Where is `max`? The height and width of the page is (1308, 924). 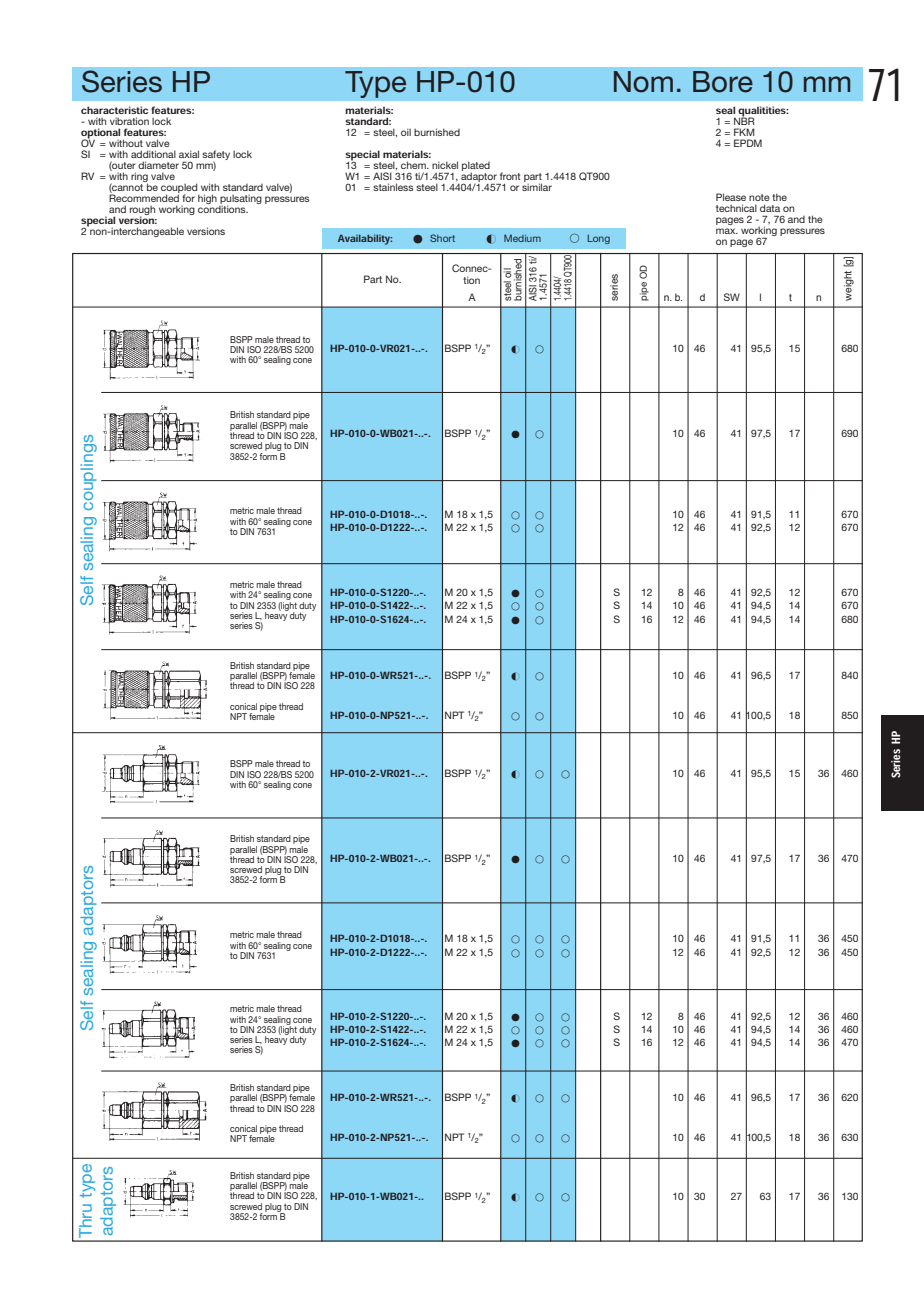
max is located at coordinates (727, 231).
